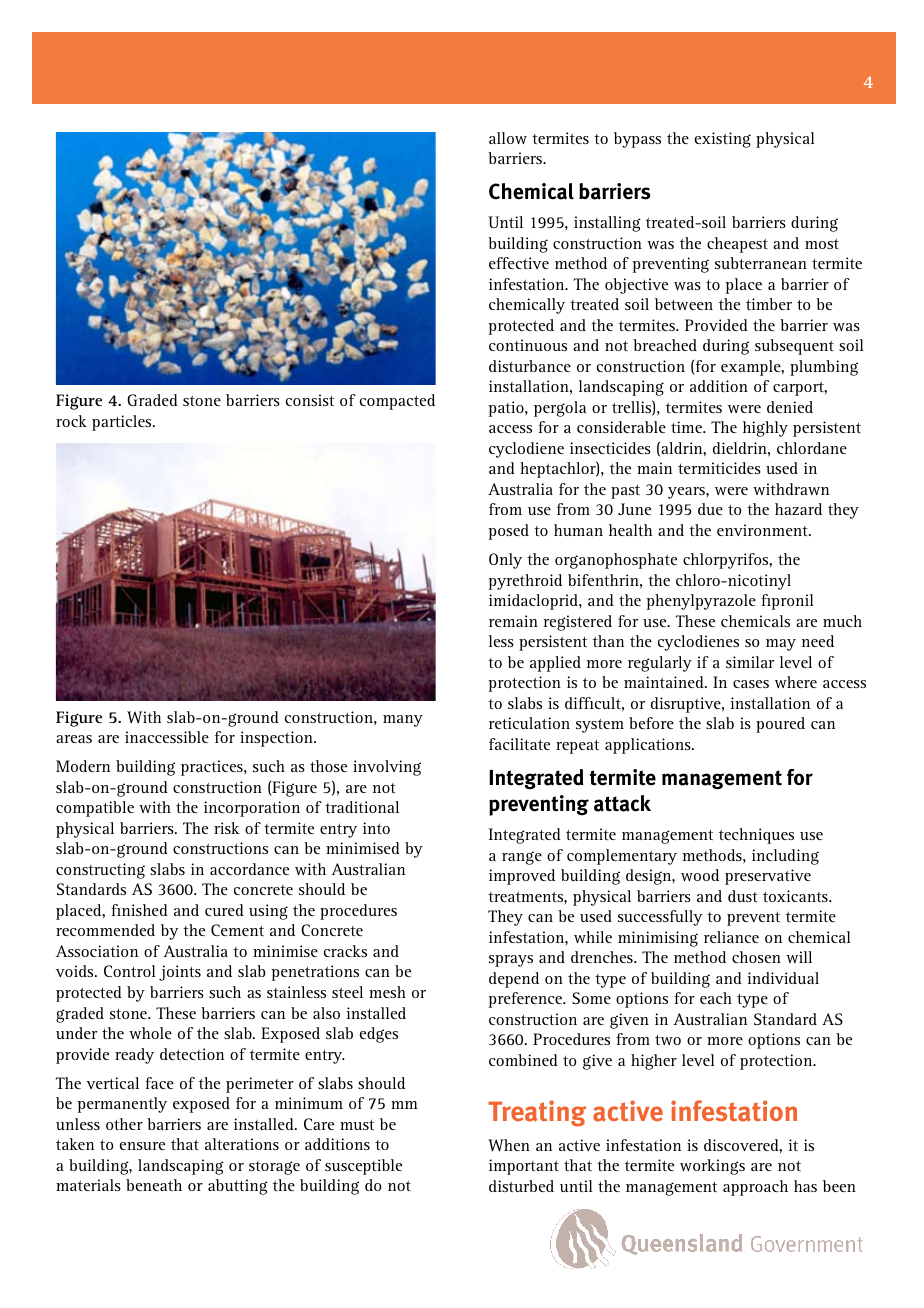 This document has height=1308, width=924. Describe the element at coordinates (142, 1146) in the document. I see `ensure` at that location.
